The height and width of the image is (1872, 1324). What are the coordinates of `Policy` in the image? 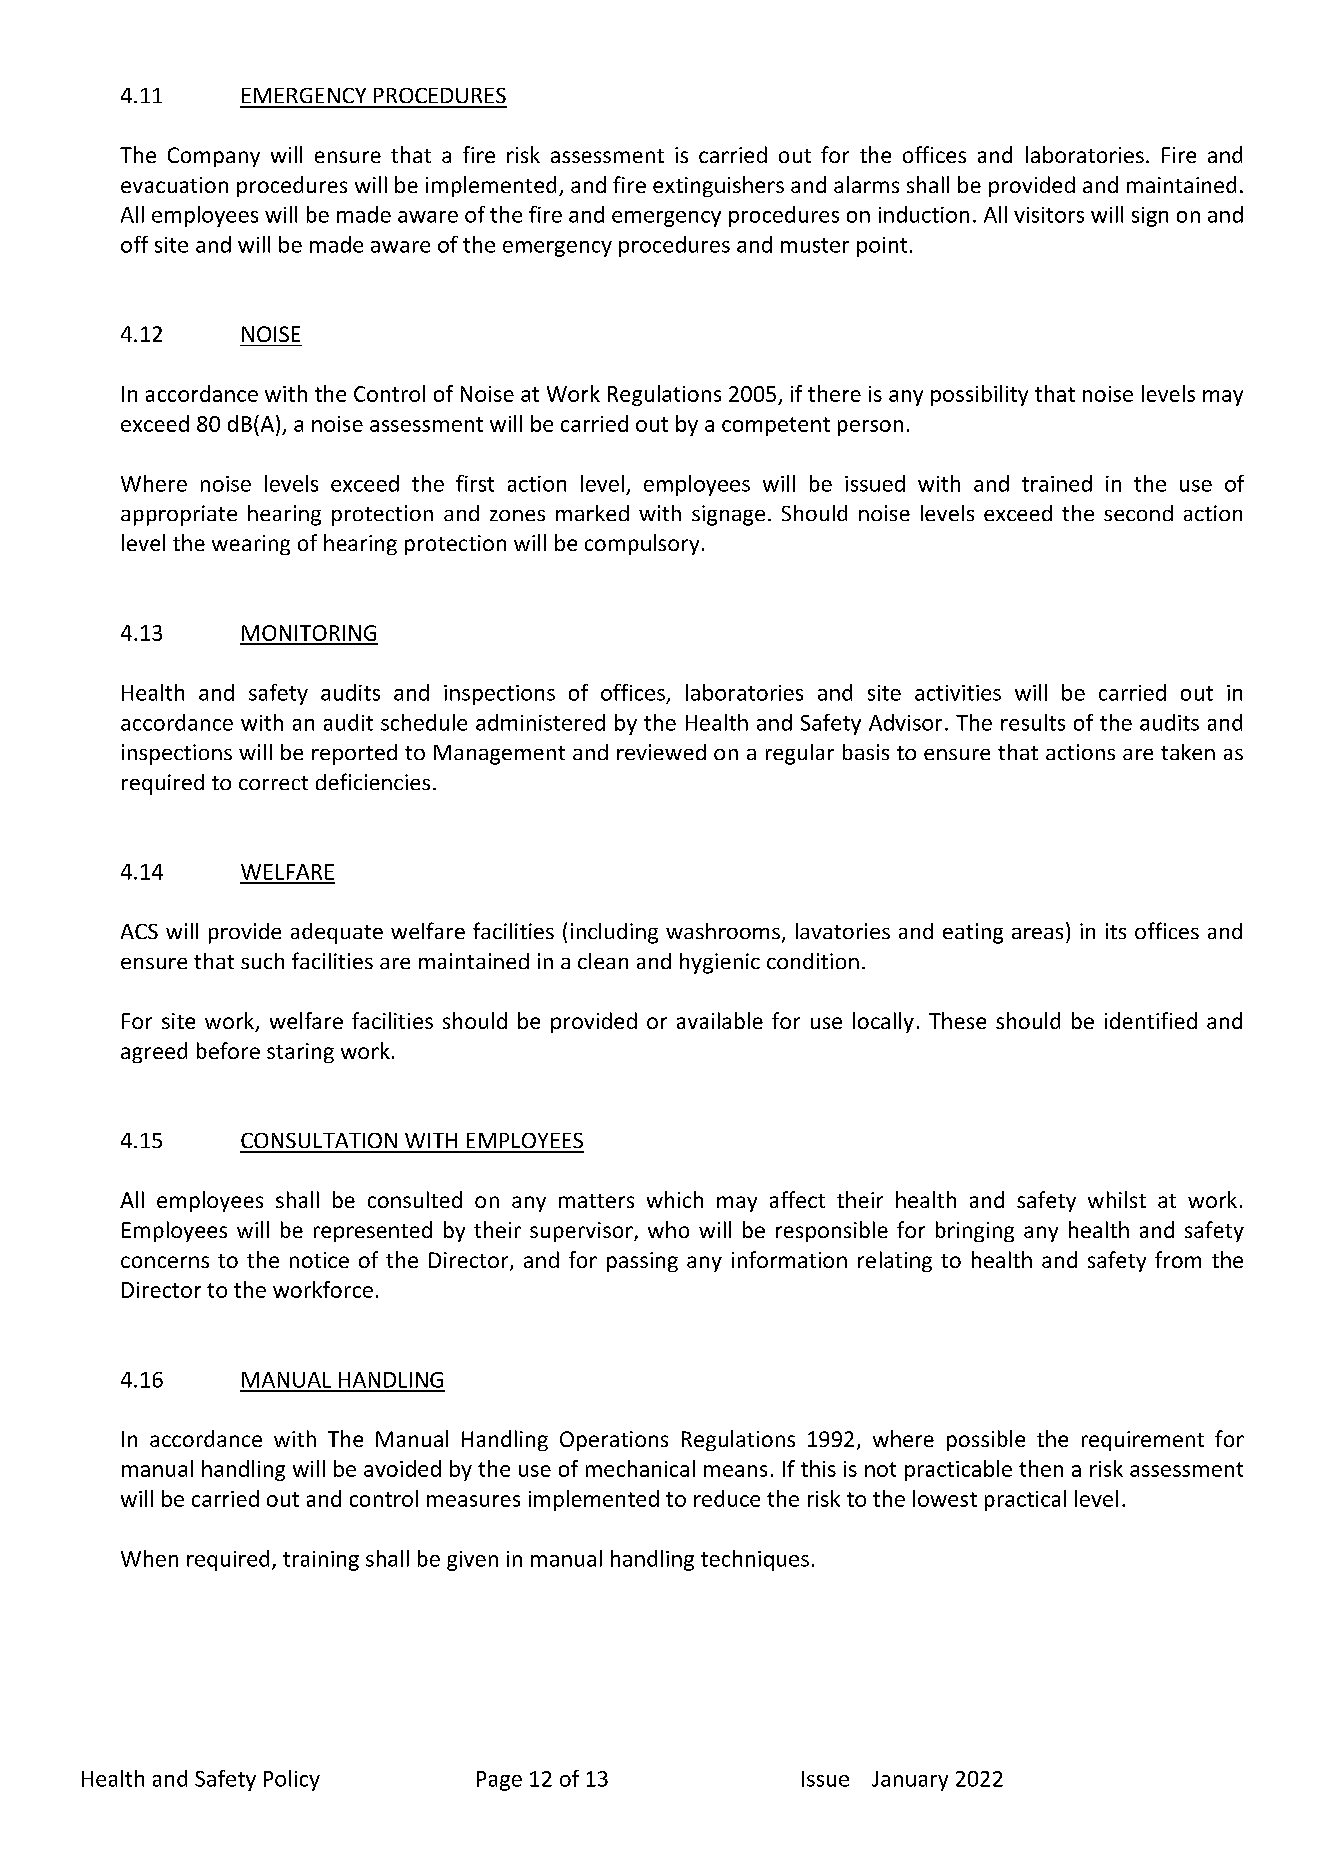 It's located at (292, 1780).
